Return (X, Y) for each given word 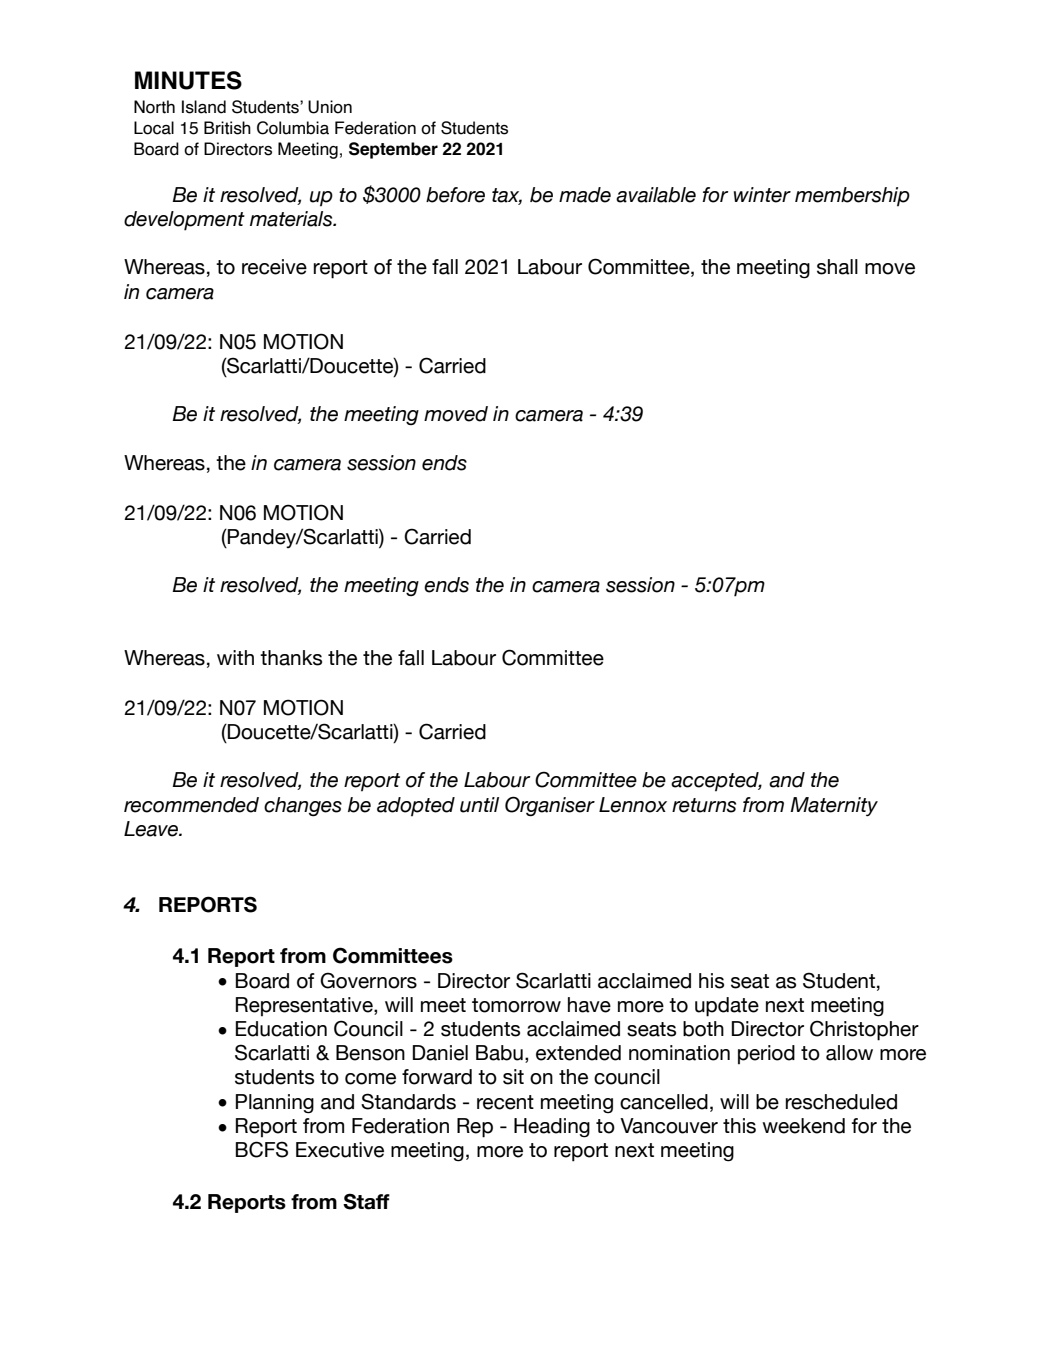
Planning (275, 1104)
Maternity (834, 806)
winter (762, 195)
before (455, 195)
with (235, 657)
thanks (291, 658)
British (227, 128)
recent (505, 1102)
